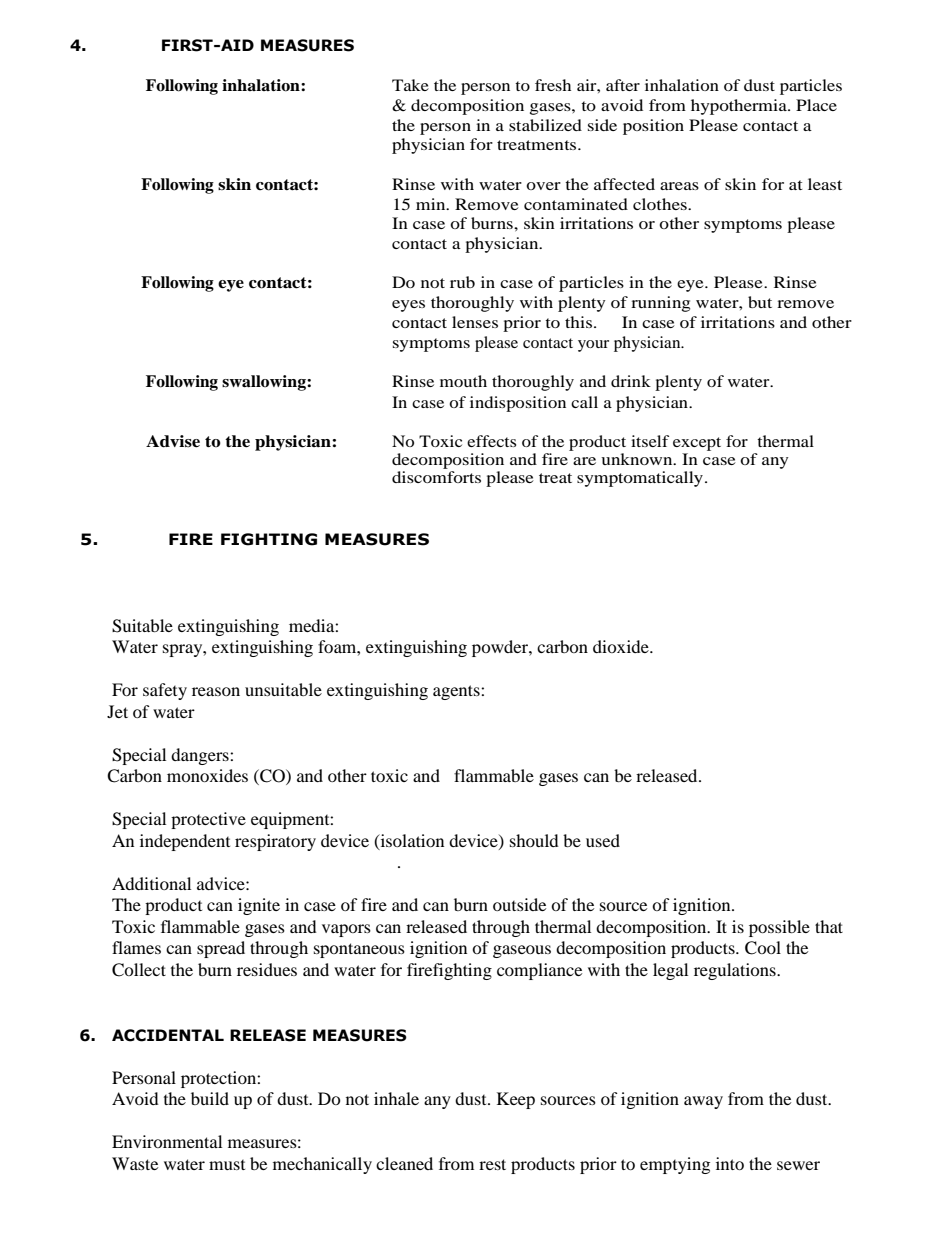 Image resolution: width=952 pixels, height=1233 pixels. I want to click on effects, so click(491, 441).
